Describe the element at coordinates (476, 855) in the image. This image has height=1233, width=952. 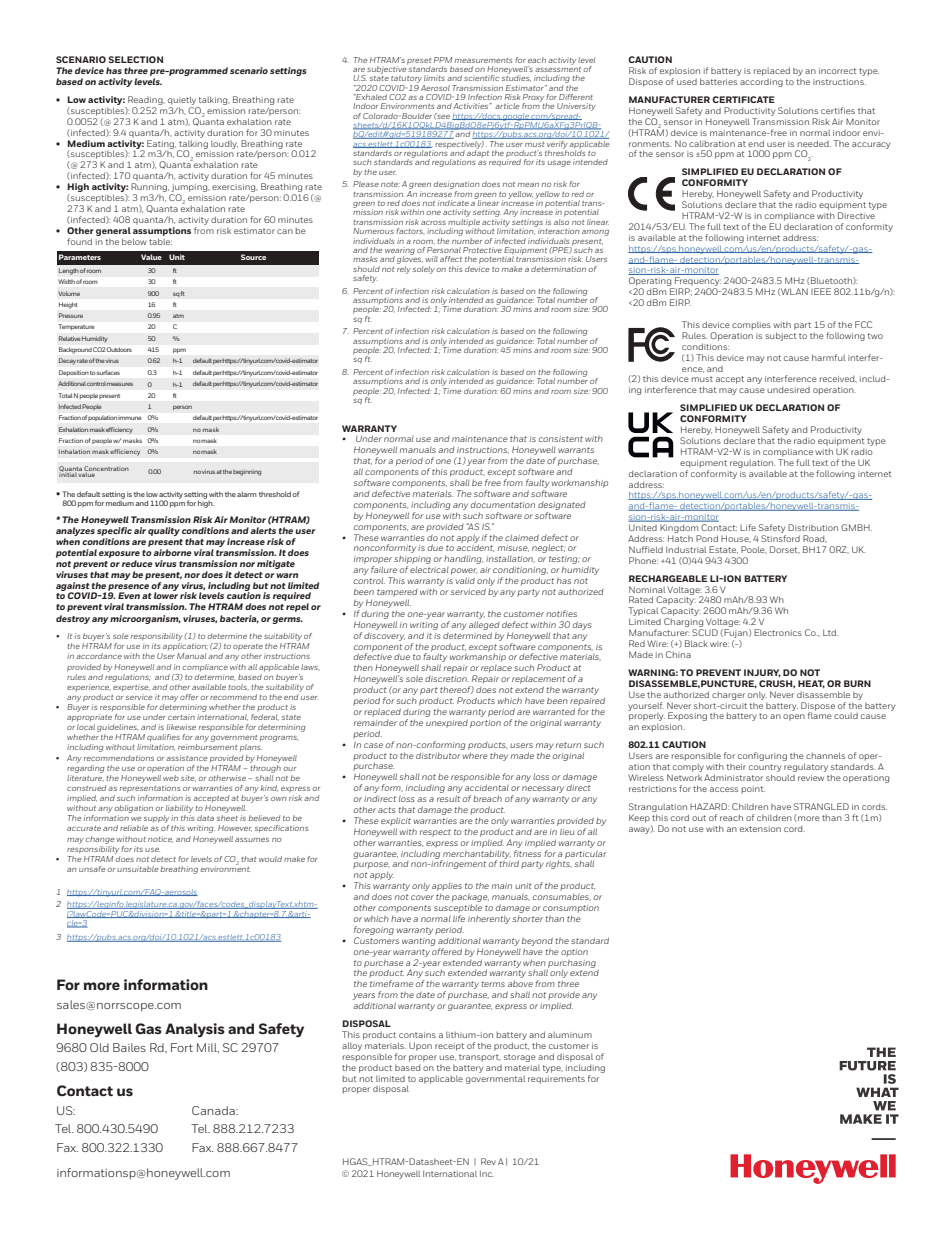
I see `merchantability` at that location.
